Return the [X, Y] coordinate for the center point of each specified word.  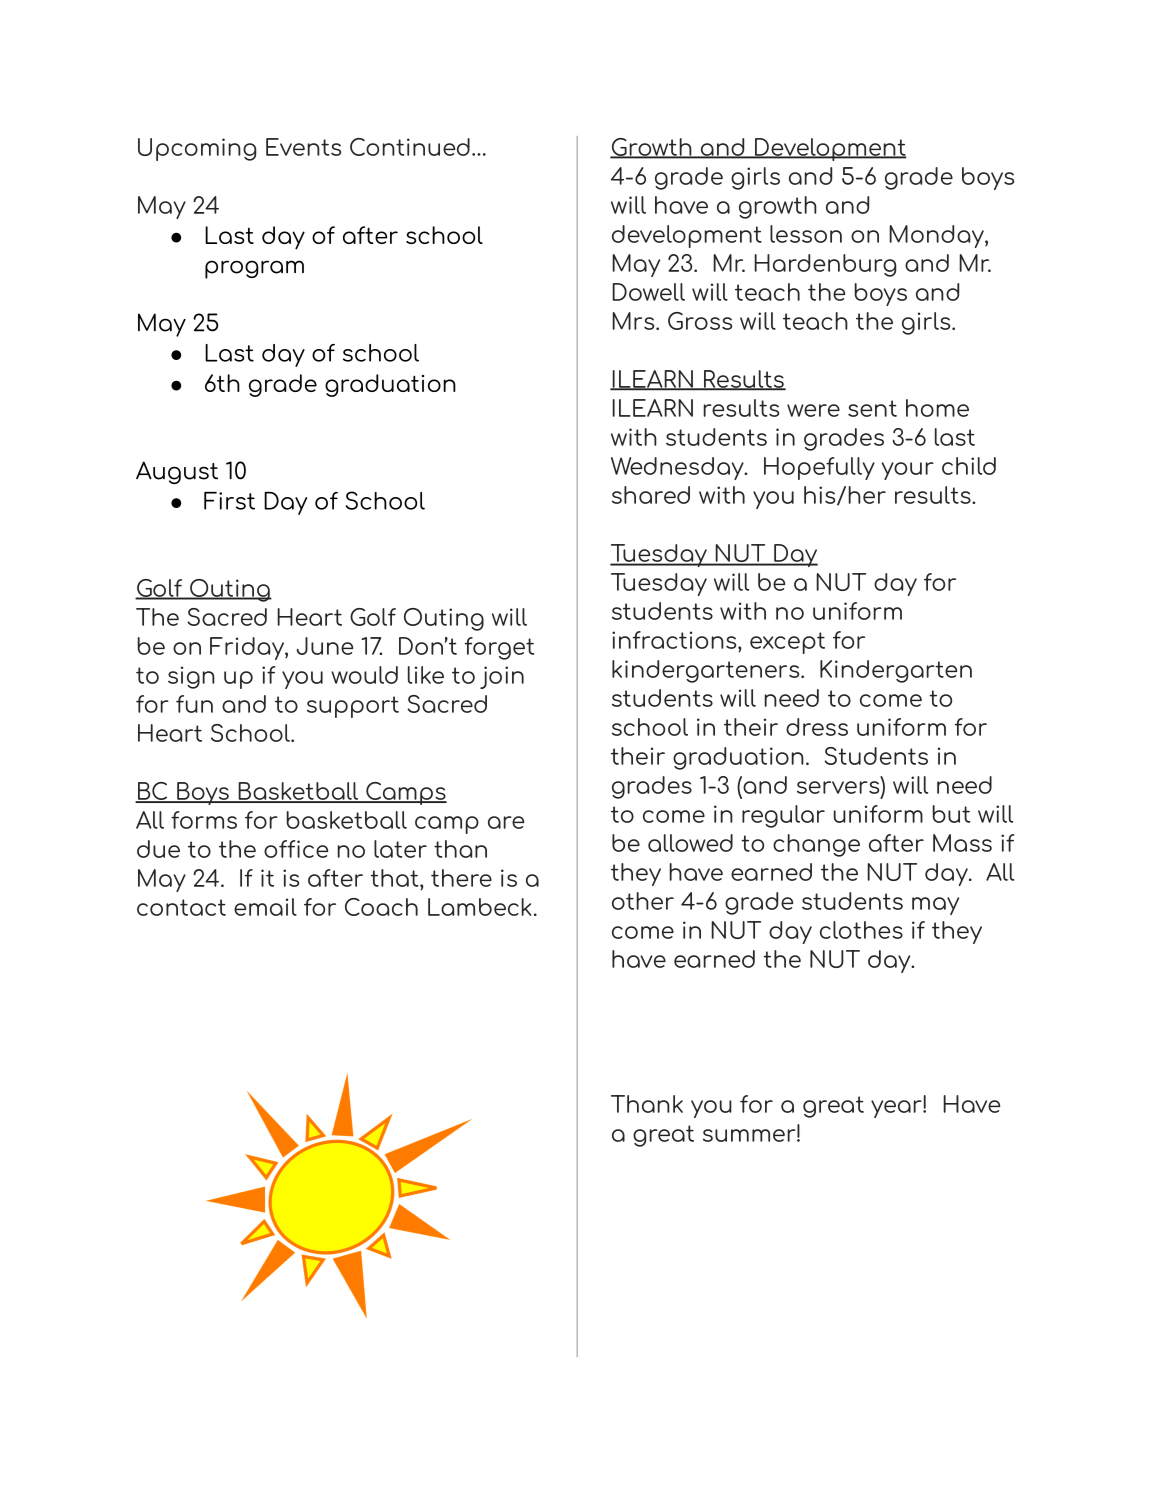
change [816, 845]
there [461, 878]
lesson [806, 234]
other [643, 901]
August [177, 472]
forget [499, 648]
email [265, 907]
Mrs [634, 321]
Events [303, 147]
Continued [410, 147]
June [325, 646]
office [296, 849]
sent [872, 408]
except [787, 643]
